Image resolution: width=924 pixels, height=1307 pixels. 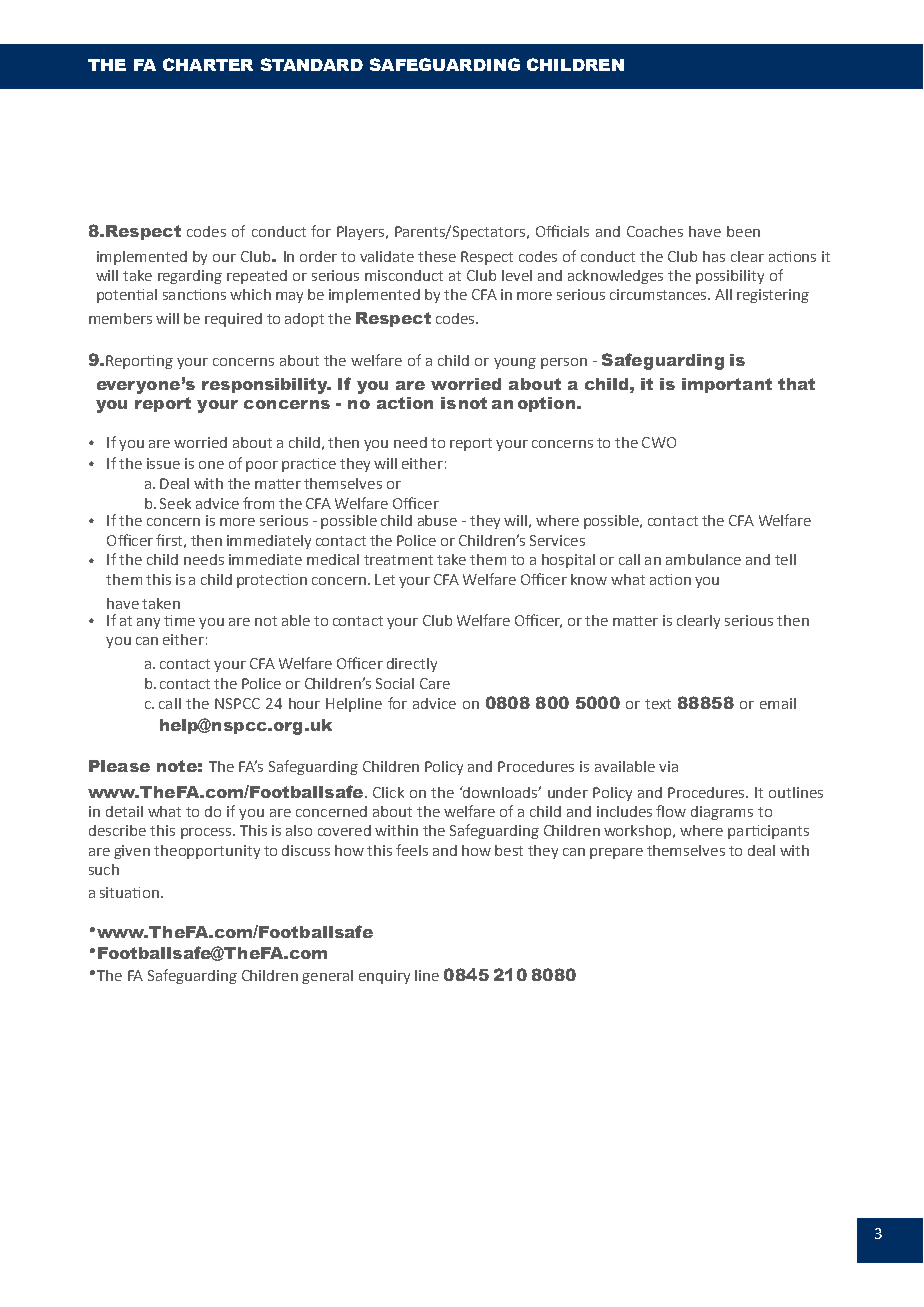 What do you see at coordinates (714, 256) in the screenshot?
I see `has` at bounding box center [714, 256].
